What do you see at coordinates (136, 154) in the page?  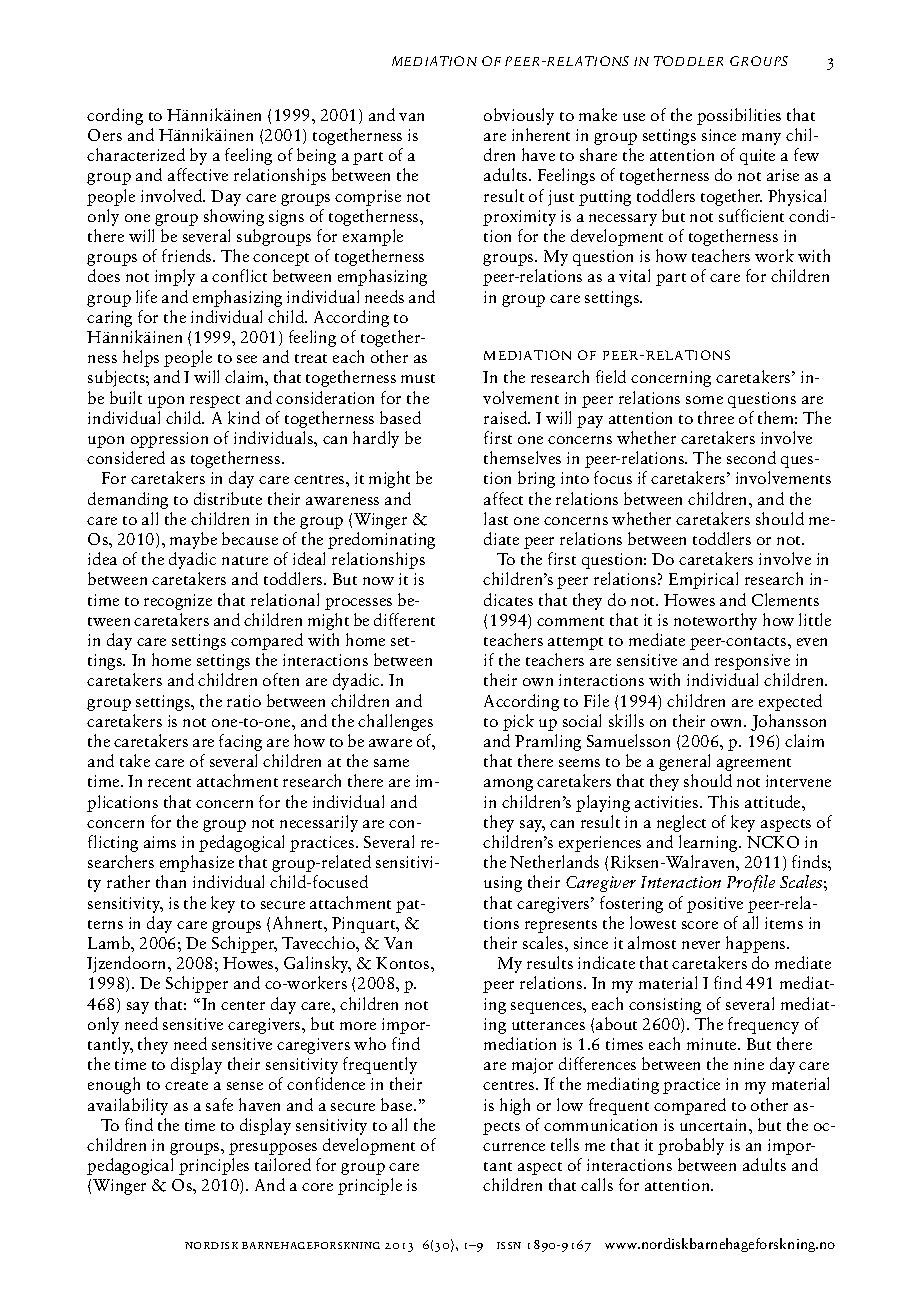 I see `characterized` at bounding box center [136, 154].
